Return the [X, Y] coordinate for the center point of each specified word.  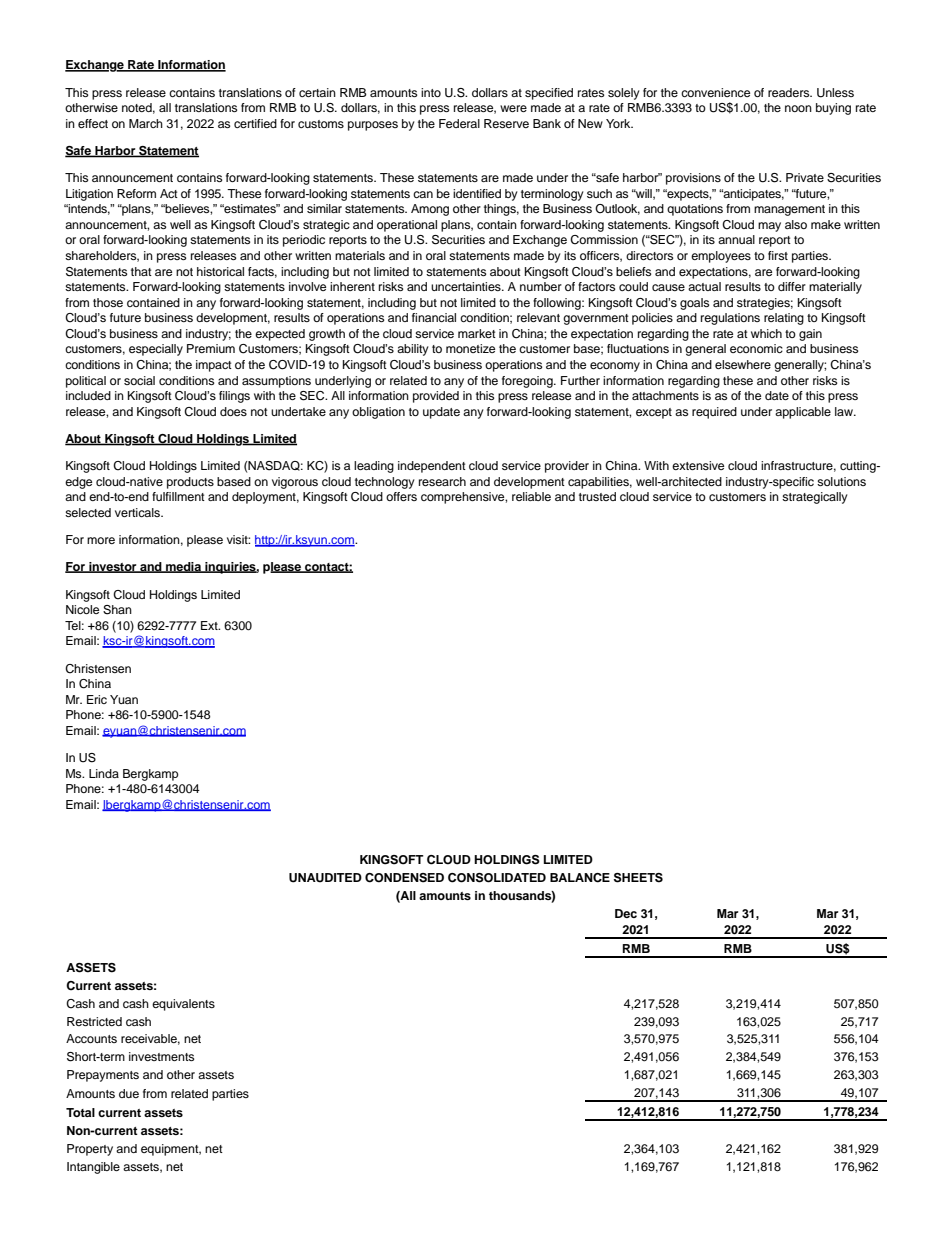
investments [161, 1056]
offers [401, 496]
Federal [459, 123]
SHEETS [638, 878]
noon [798, 108]
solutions [841, 481]
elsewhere [743, 364]
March [146, 123]
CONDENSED [404, 878]
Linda [104, 773]
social [139, 380]
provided [436, 397]
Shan [117, 610]
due [129, 1093]
